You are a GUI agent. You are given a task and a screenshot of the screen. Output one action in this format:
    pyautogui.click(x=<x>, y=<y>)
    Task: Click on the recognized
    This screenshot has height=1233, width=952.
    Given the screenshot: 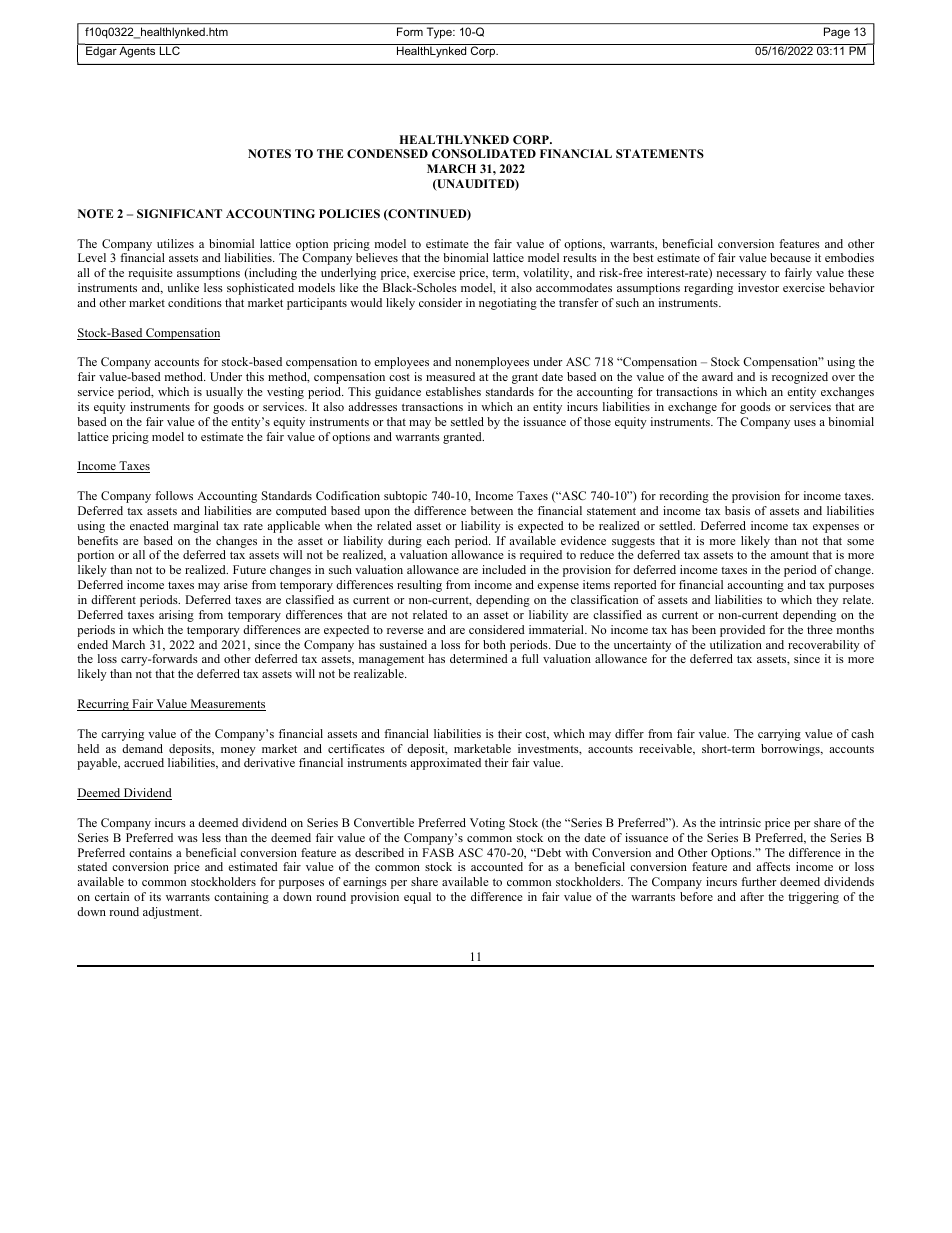 What is the action you would take?
    pyautogui.click(x=800, y=378)
